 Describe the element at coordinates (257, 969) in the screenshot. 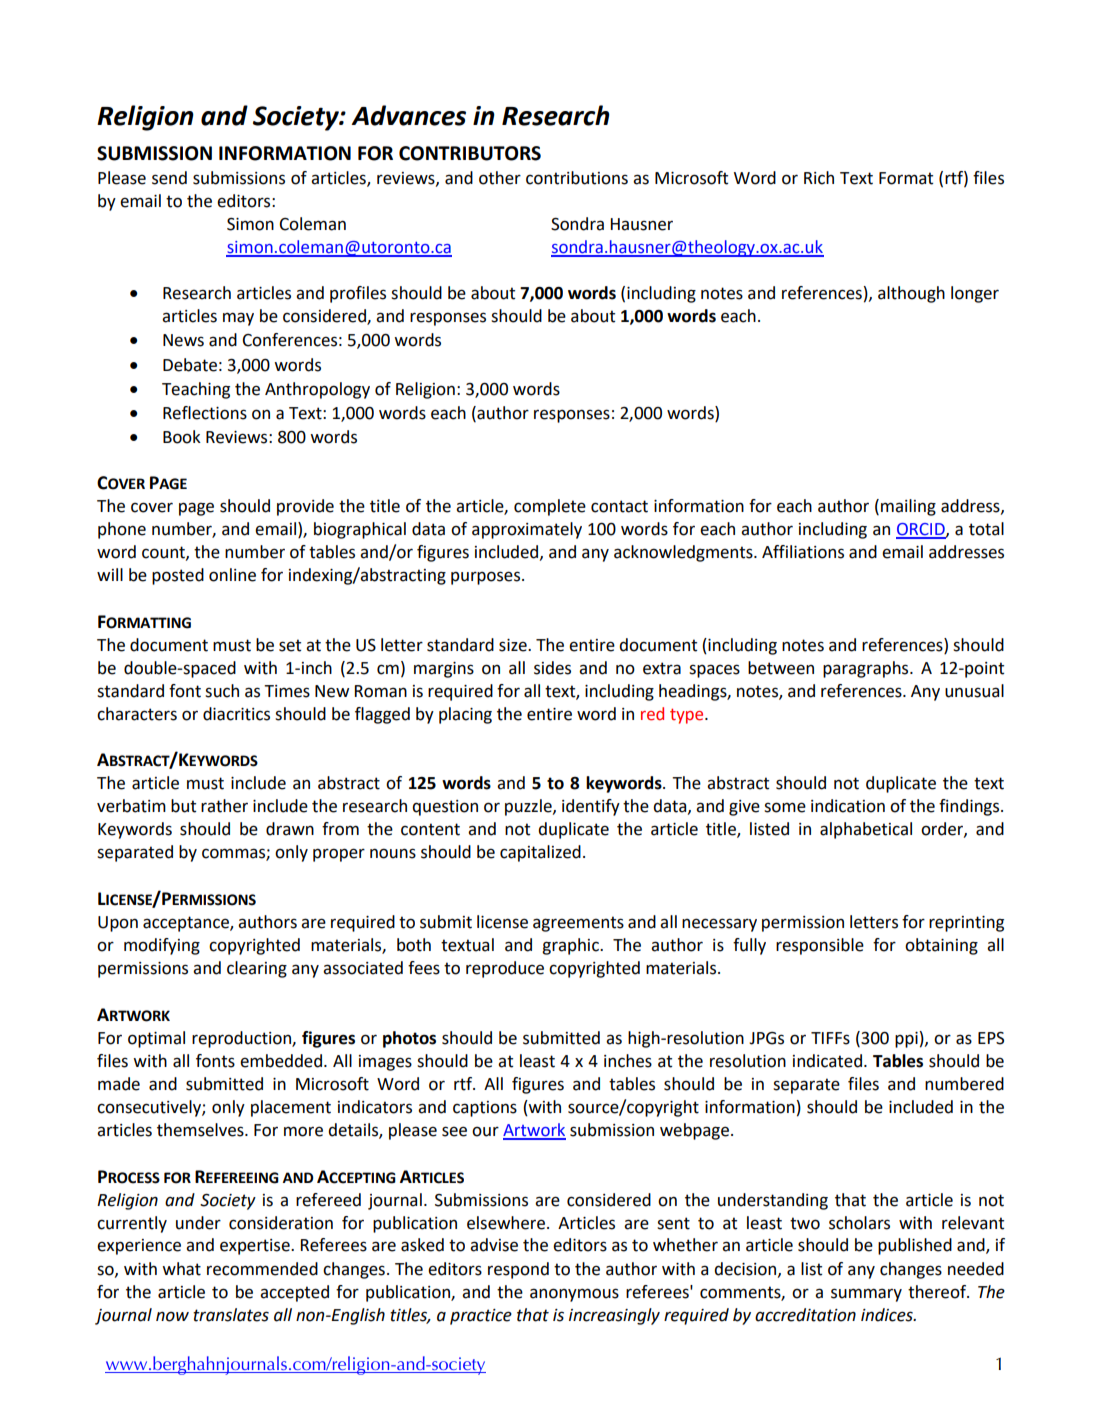

I see `clearing` at that location.
